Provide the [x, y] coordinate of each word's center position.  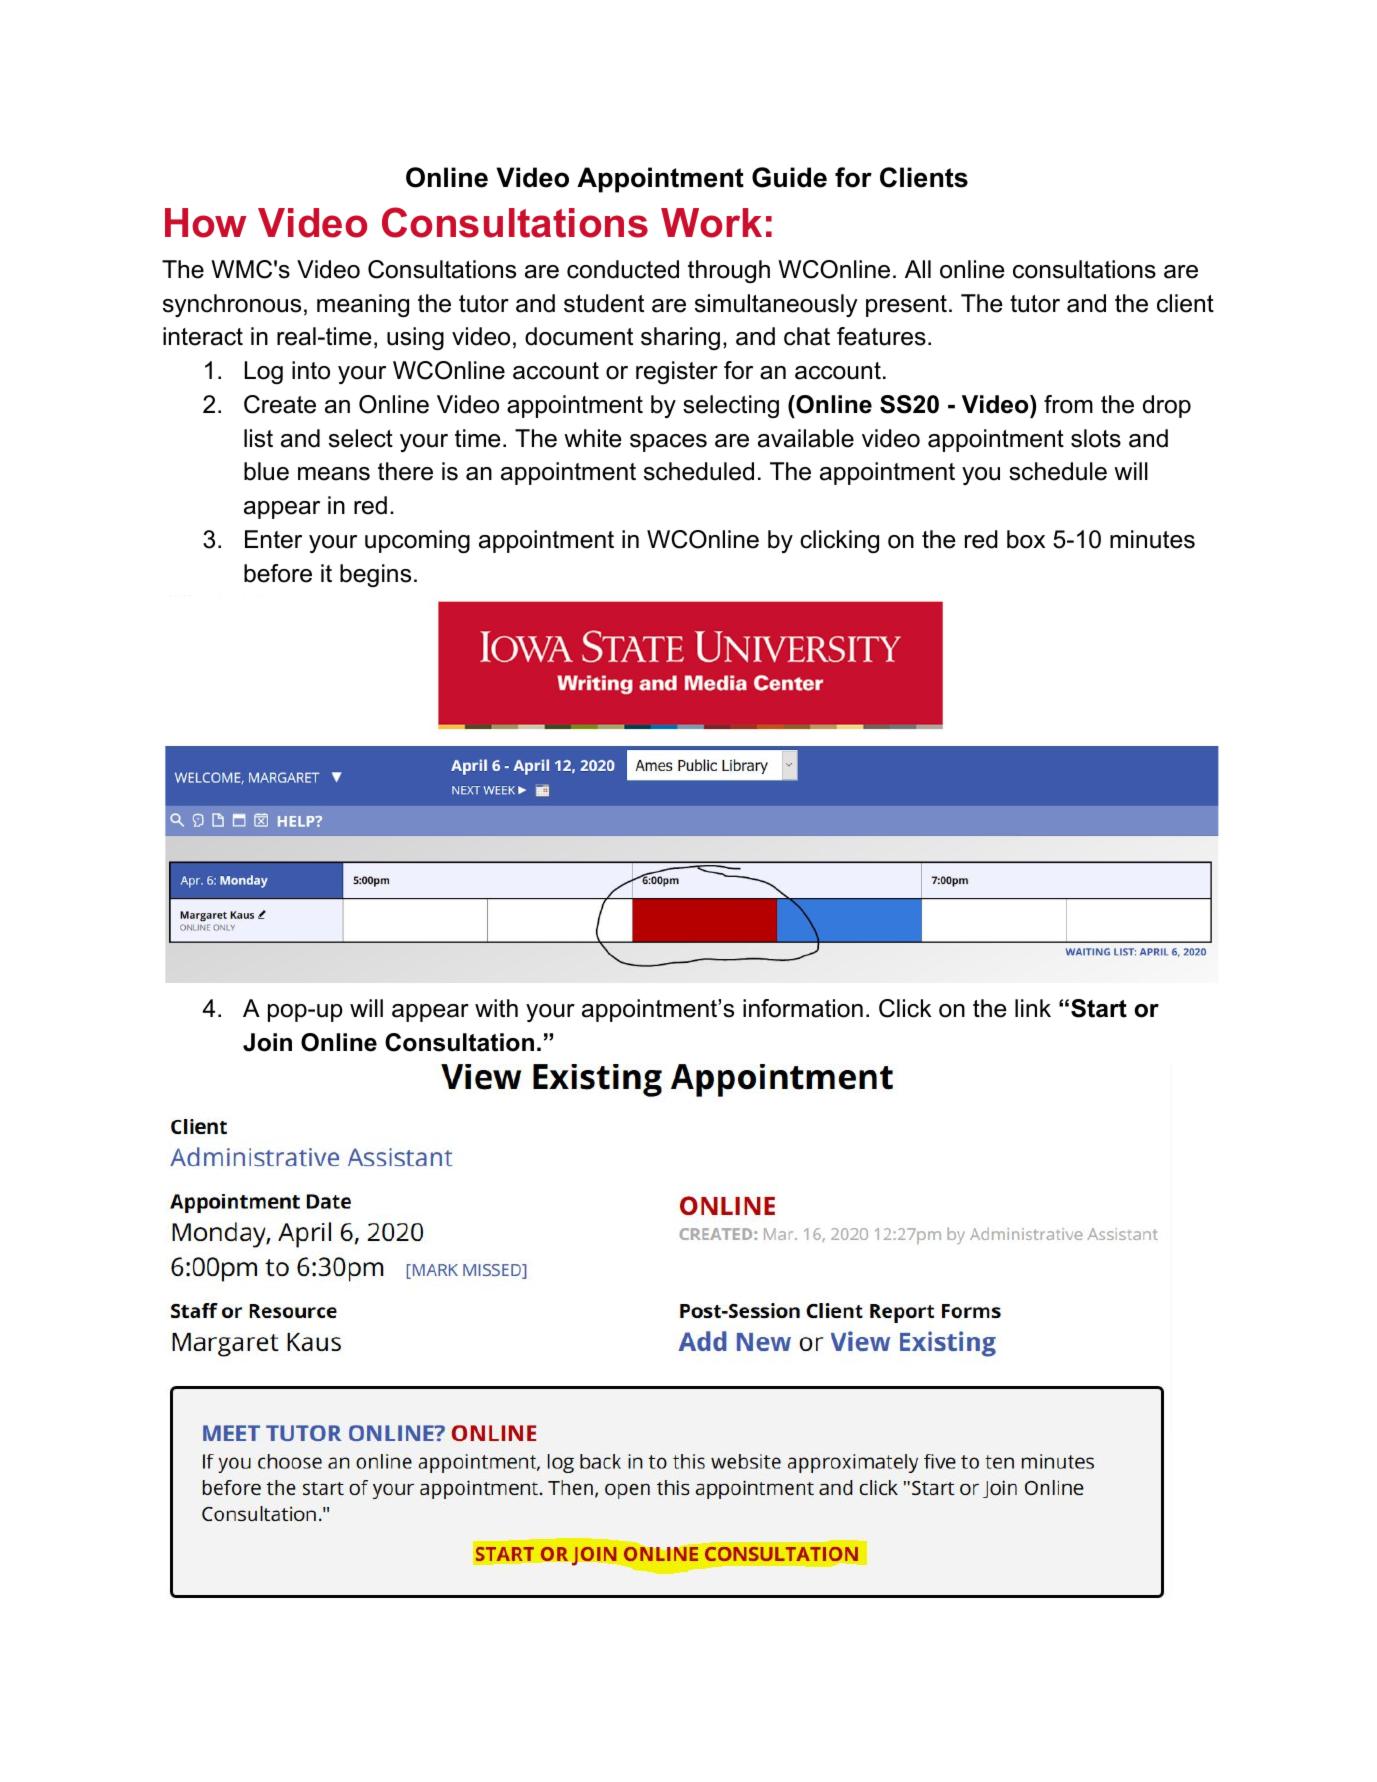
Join [267, 1042]
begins [375, 575]
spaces [668, 443]
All [918, 269]
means [334, 474]
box [1026, 539]
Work [711, 223]
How [206, 223]
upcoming [417, 541]
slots [1096, 438]
